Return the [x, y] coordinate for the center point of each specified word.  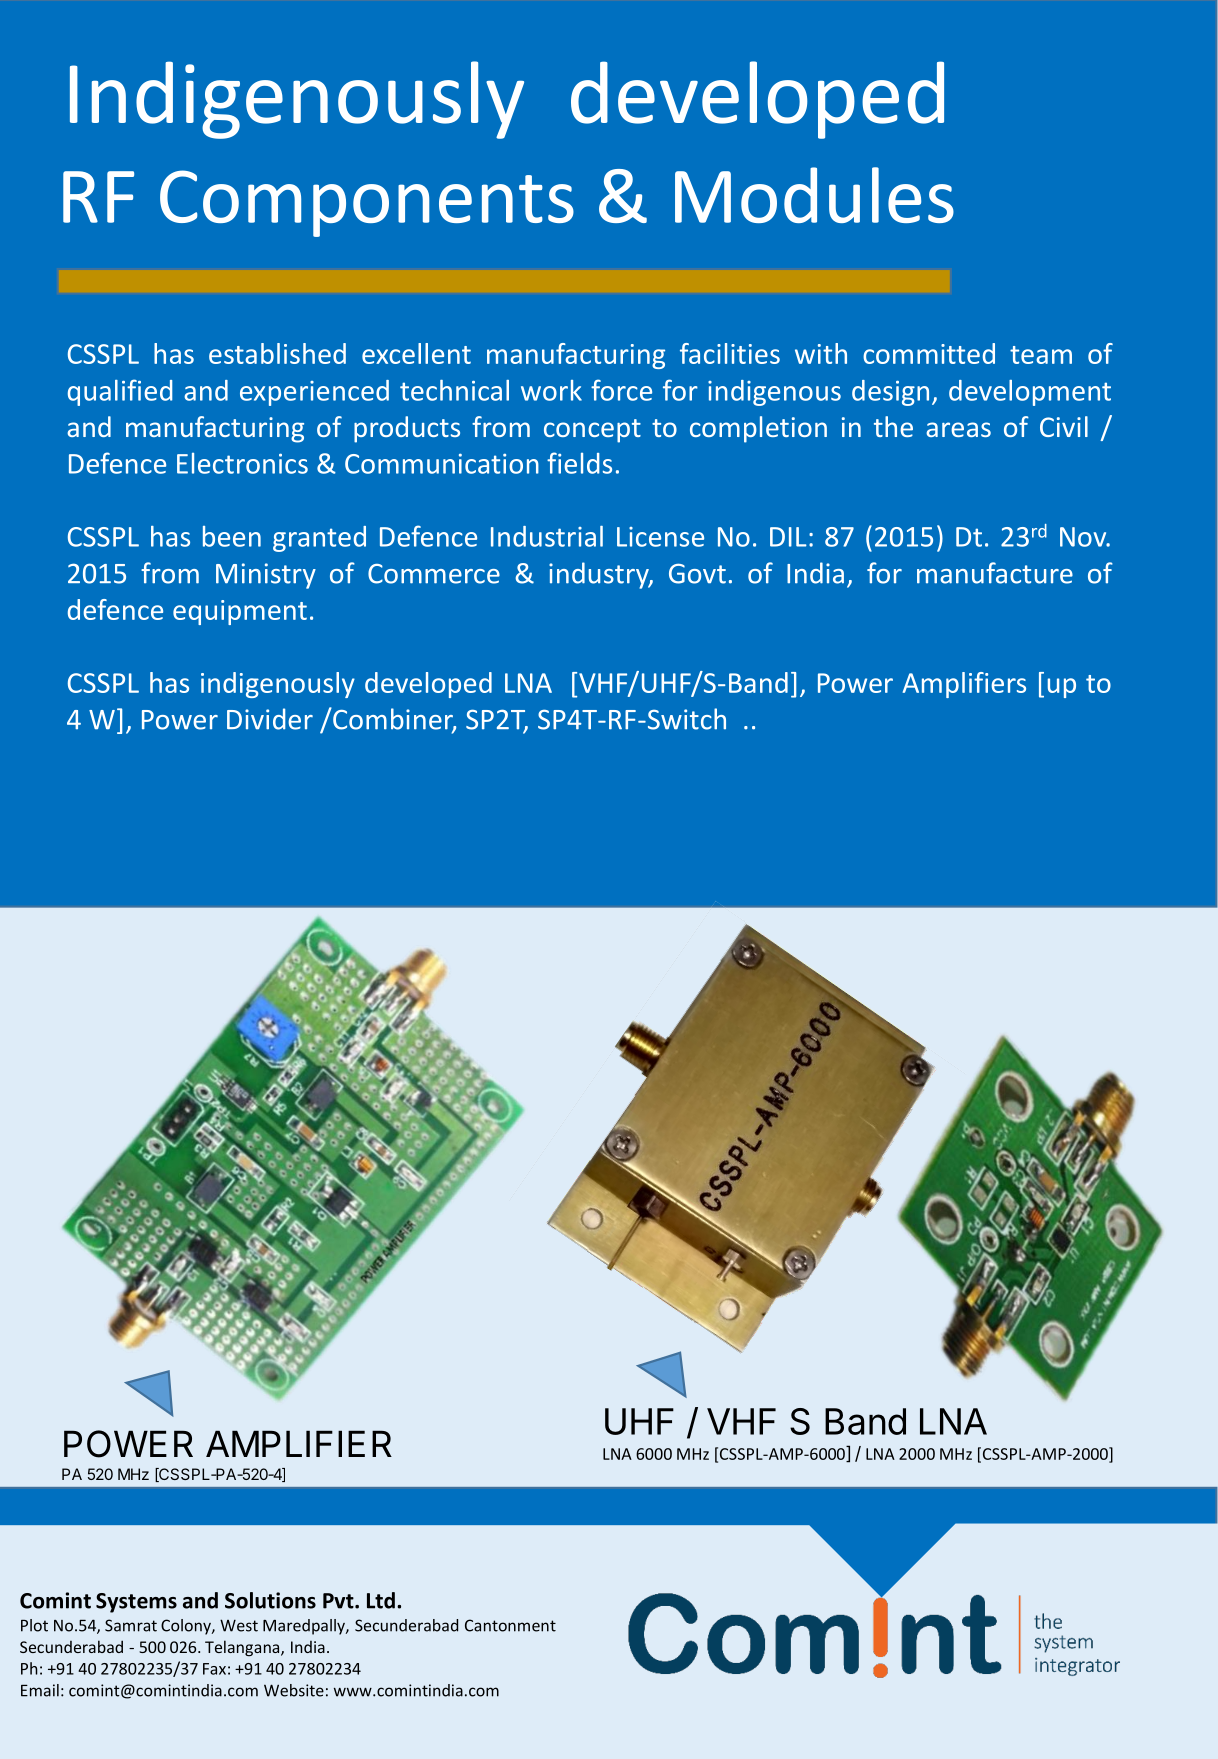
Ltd [381, 1600]
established [277, 353]
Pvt [339, 1601]
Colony [187, 1627]
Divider [270, 719]
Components [367, 203]
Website [294, 1690]
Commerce [434, 574]
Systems [136, 1603]
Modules [814, 195]
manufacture [995, 573]
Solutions [270, 1600]
